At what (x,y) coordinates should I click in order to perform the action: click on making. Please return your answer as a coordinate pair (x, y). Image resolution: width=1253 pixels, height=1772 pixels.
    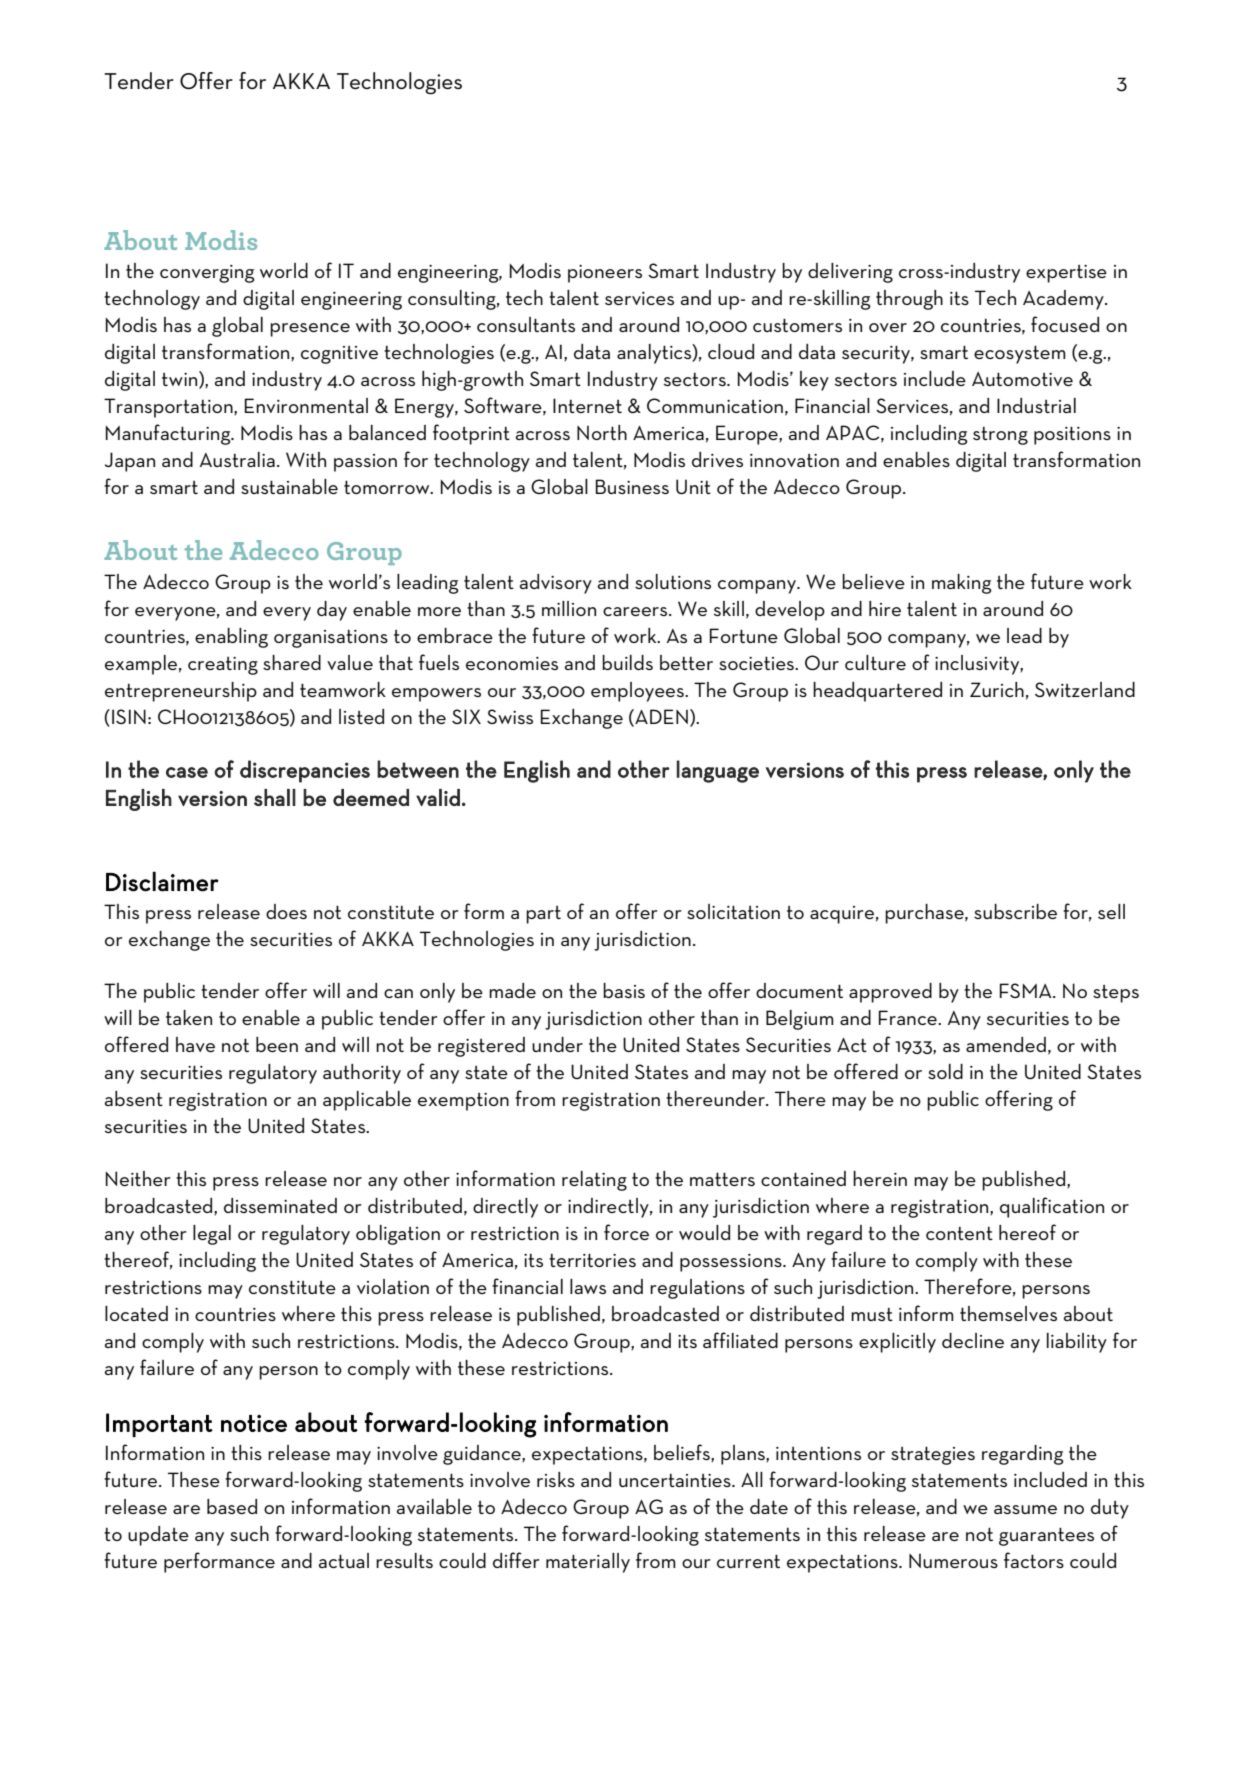
    Looking at the image, I should click on (962, 584).
